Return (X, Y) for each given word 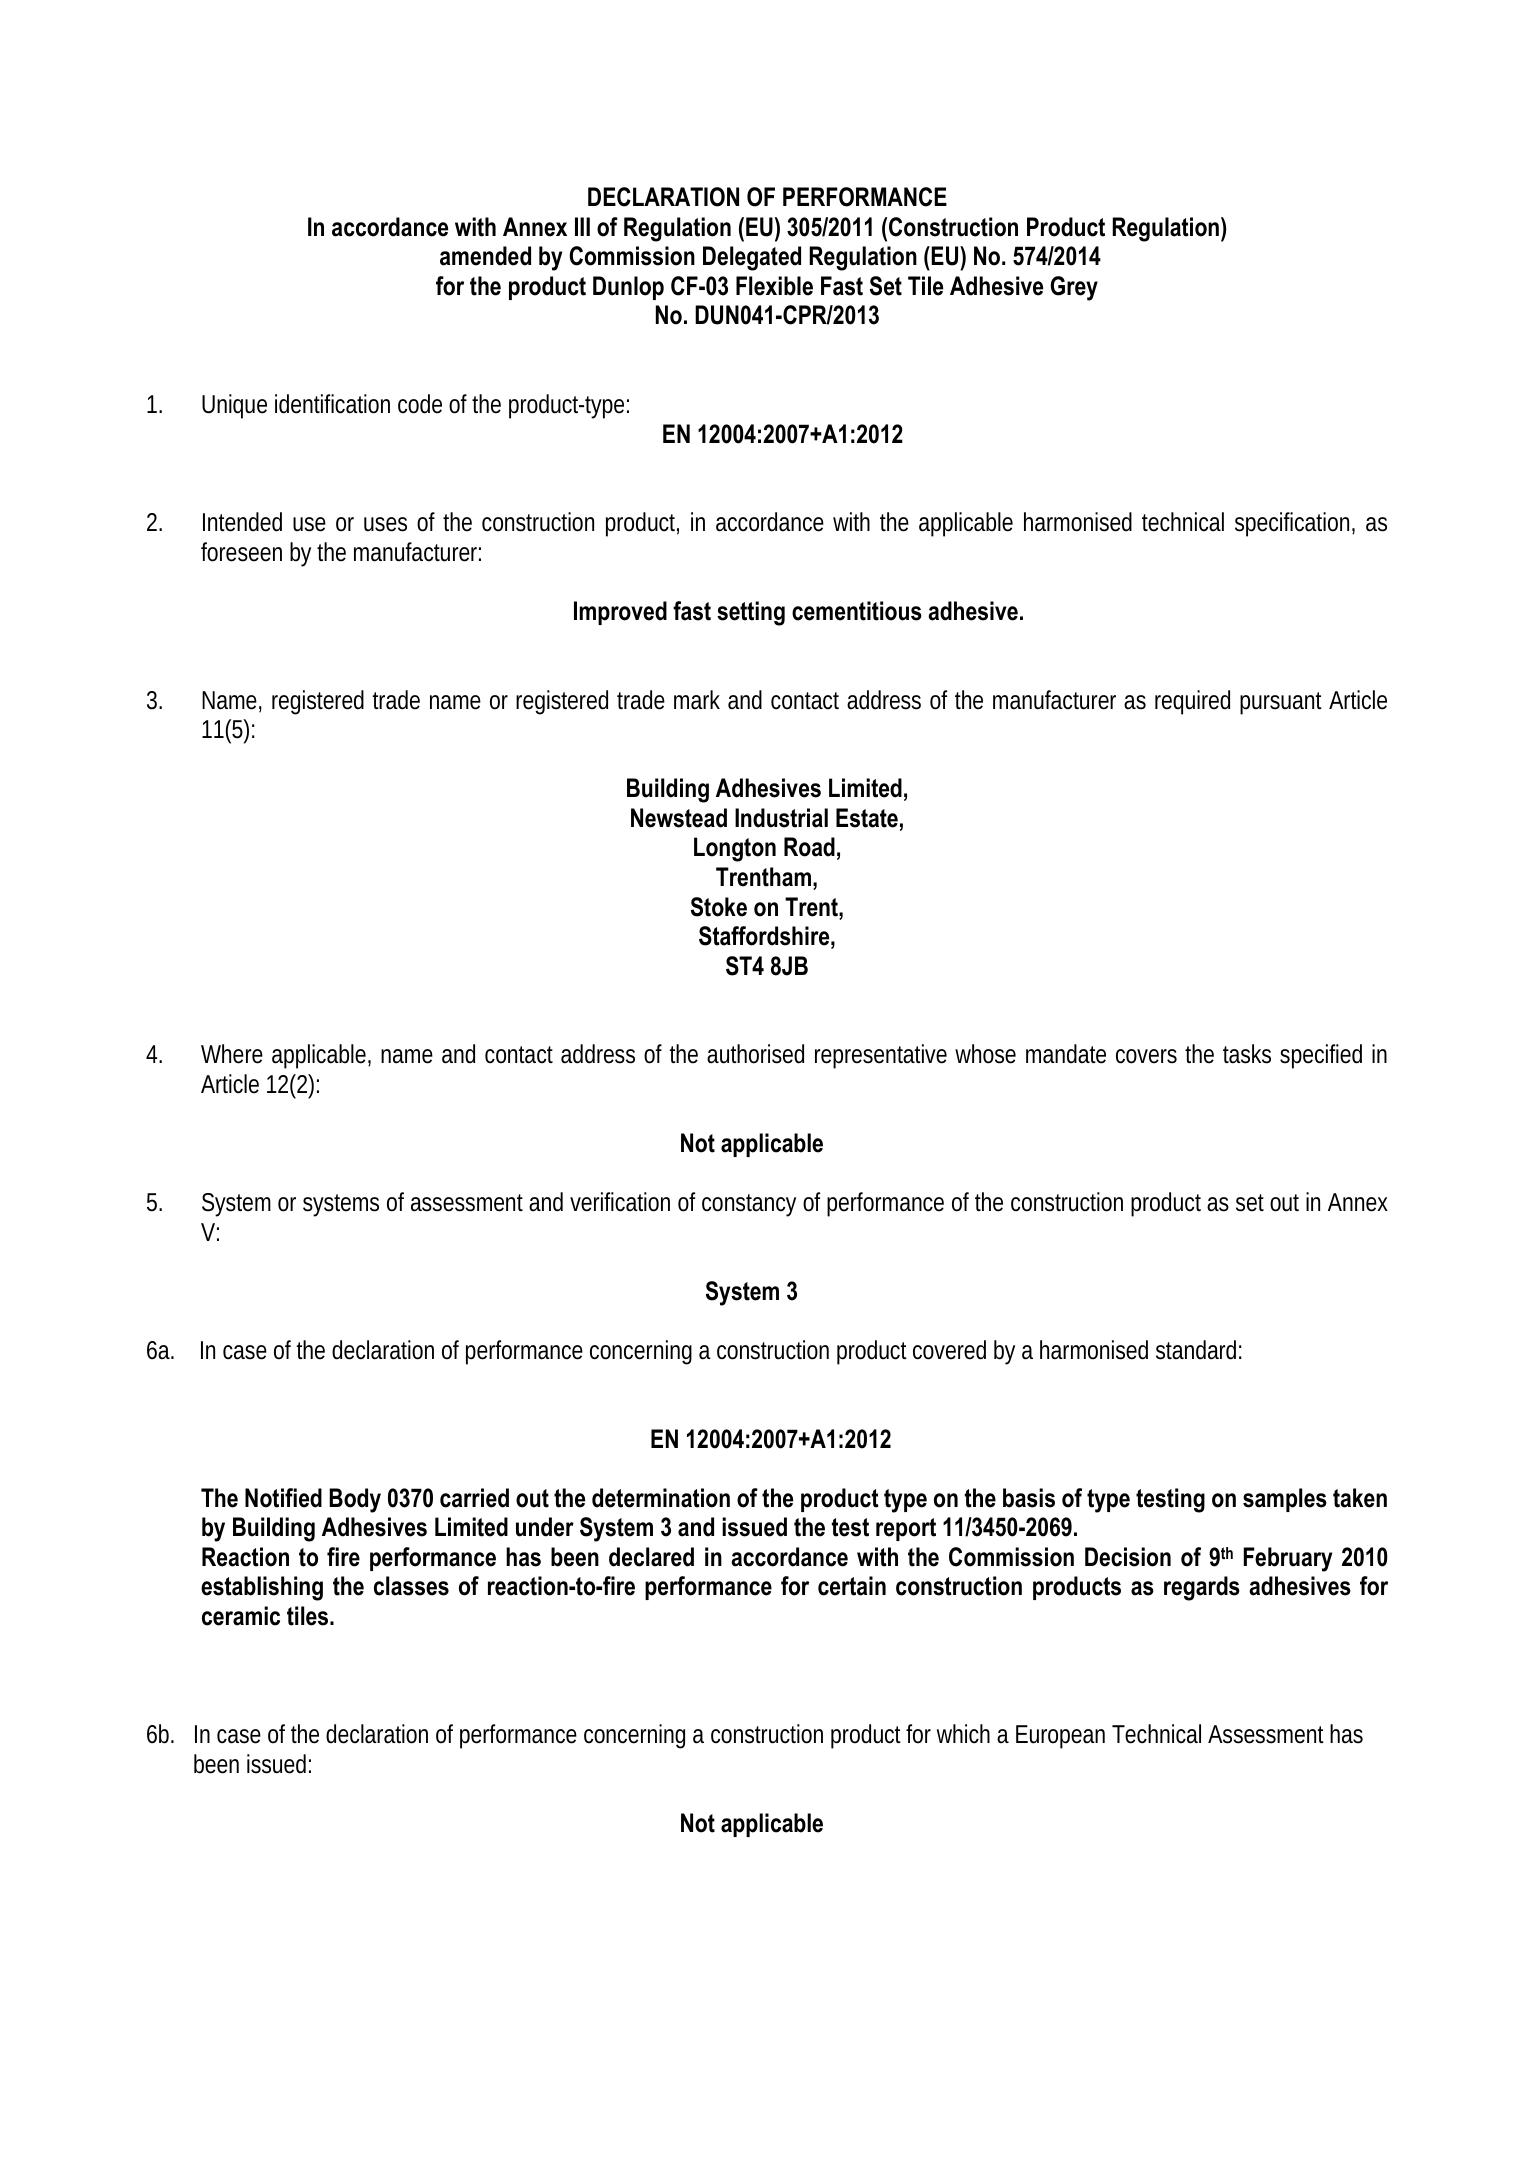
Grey (1074, 288)
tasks (1247, 1054)
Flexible (774, 286)
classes (411, 1586)
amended (485, 256)
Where (232, 1054)
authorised (755, 1054)
